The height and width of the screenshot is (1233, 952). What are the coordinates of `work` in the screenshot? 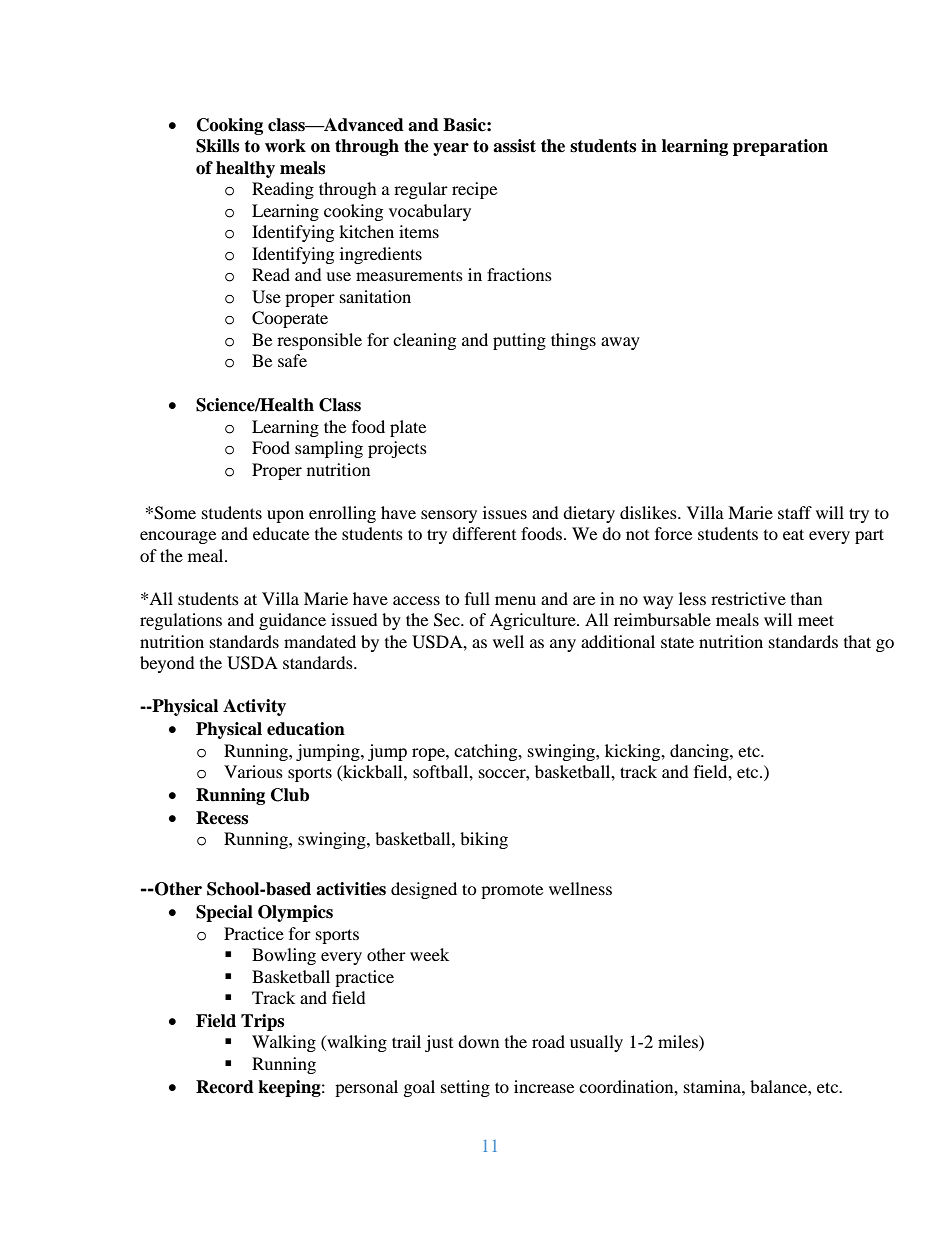 It's located at (285, 146).
